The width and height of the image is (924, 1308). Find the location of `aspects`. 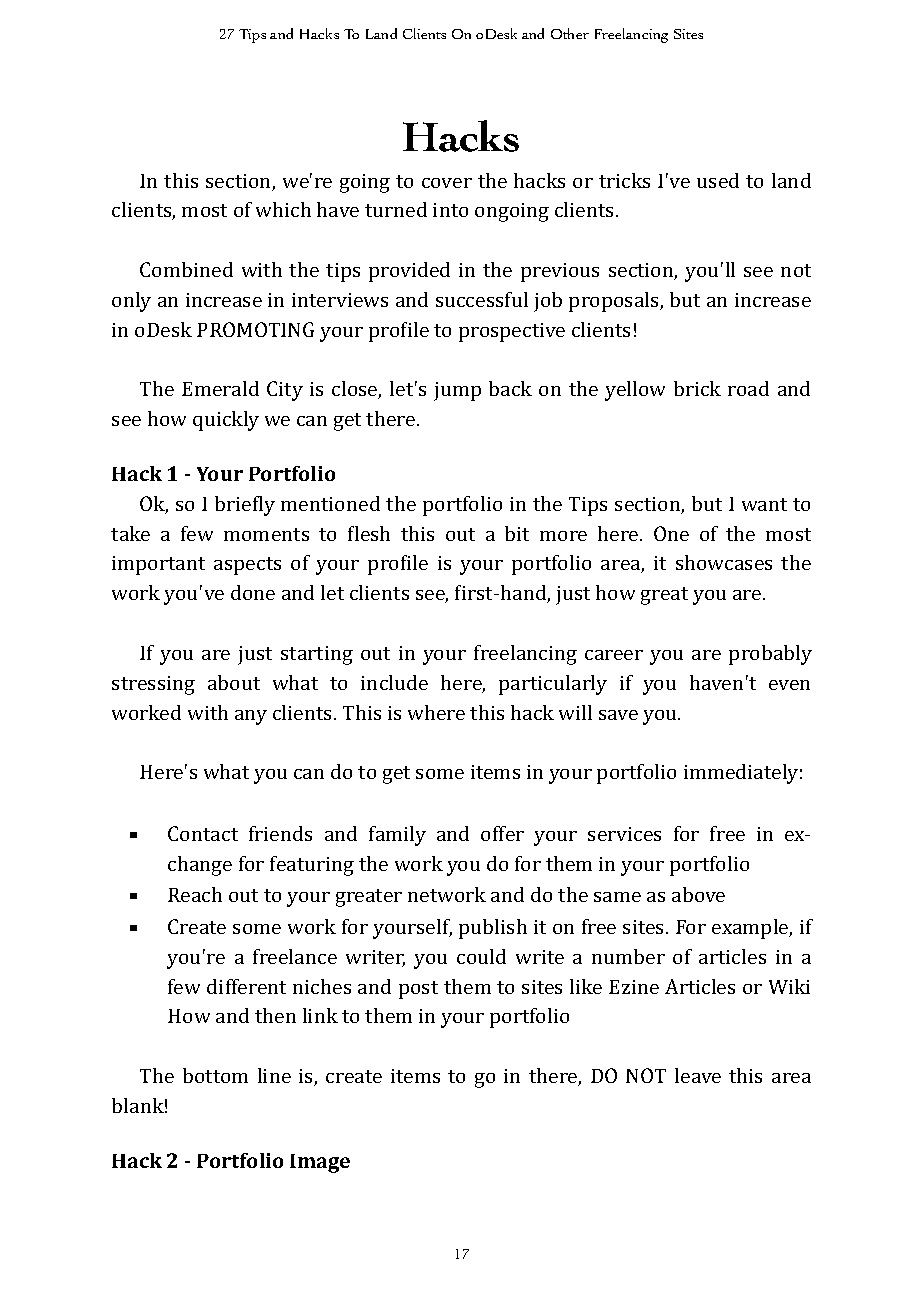

aspects is located at coordinates (247, 566).
